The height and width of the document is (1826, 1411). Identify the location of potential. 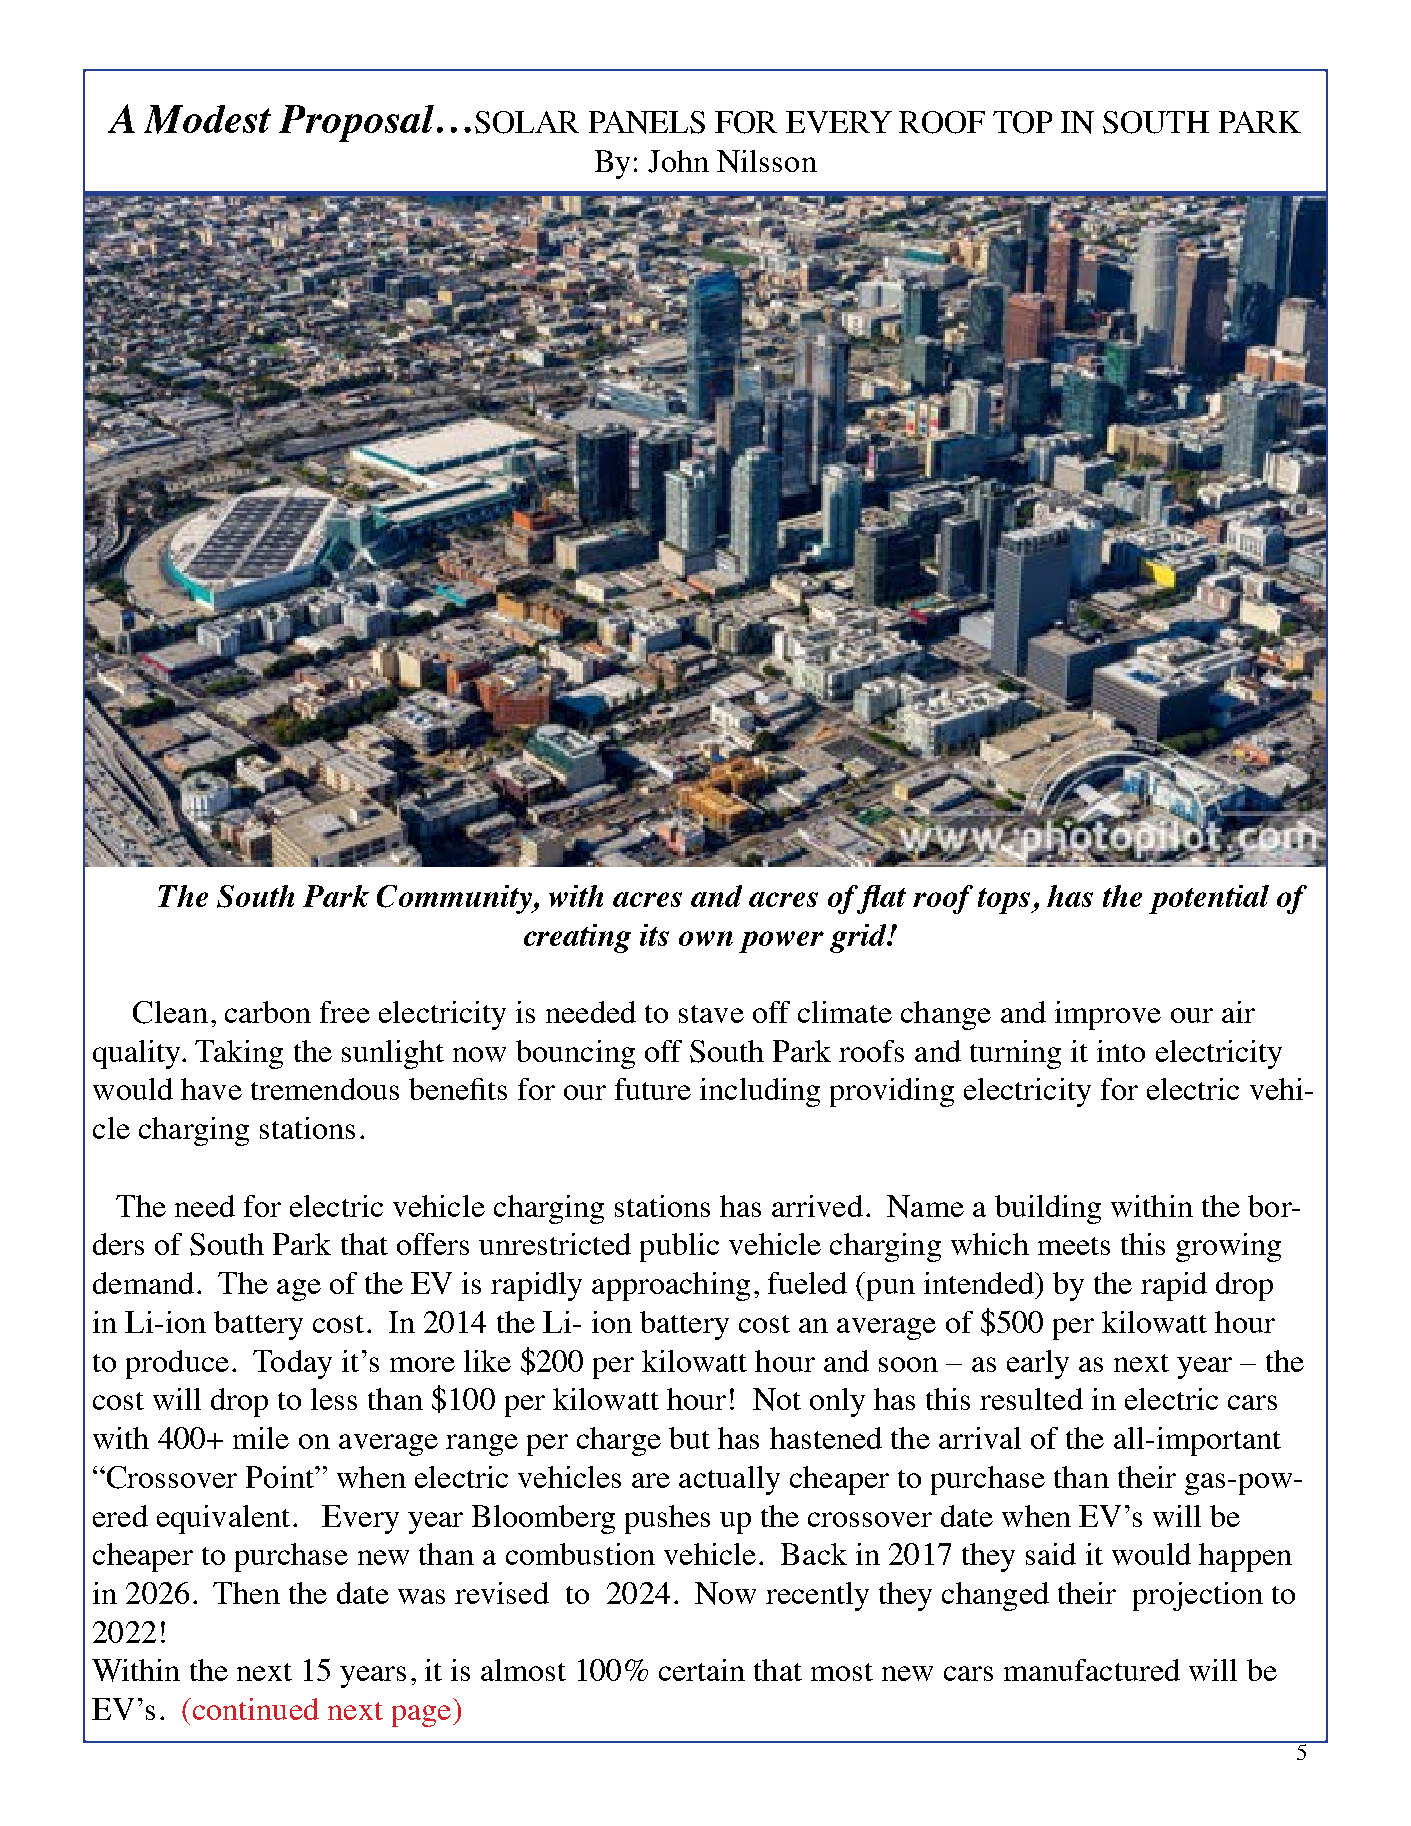
(1209, 899).
